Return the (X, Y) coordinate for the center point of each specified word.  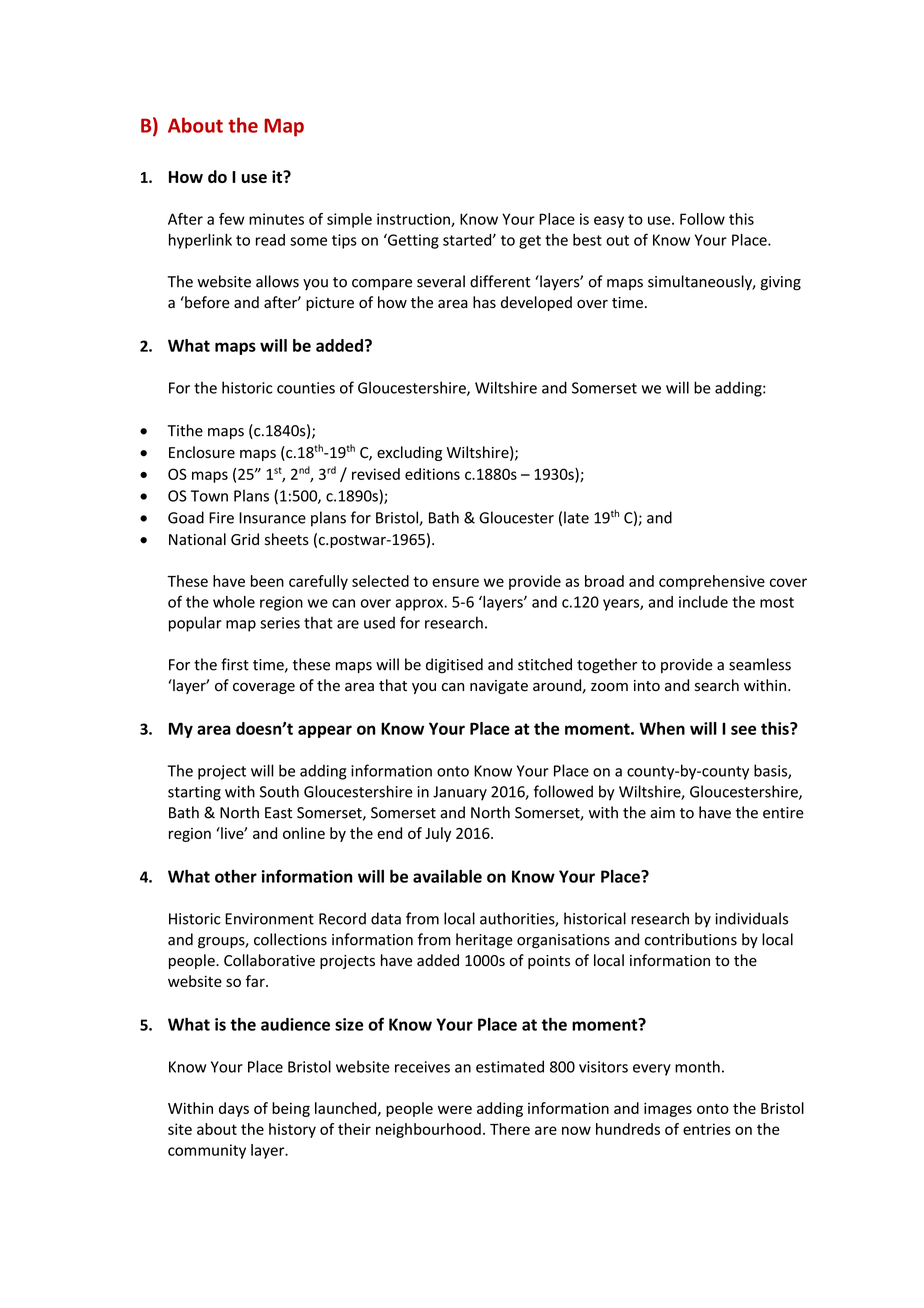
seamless (760, 664)
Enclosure (202, 452)
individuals (752, 918)
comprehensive (712, 582)
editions (432, 474)
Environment (269, 919)
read (270, 240)
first (235, 664)
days (234, 1109)
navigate (499, 687)
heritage (484, 941)
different (500, 281)
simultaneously (701, 282)
